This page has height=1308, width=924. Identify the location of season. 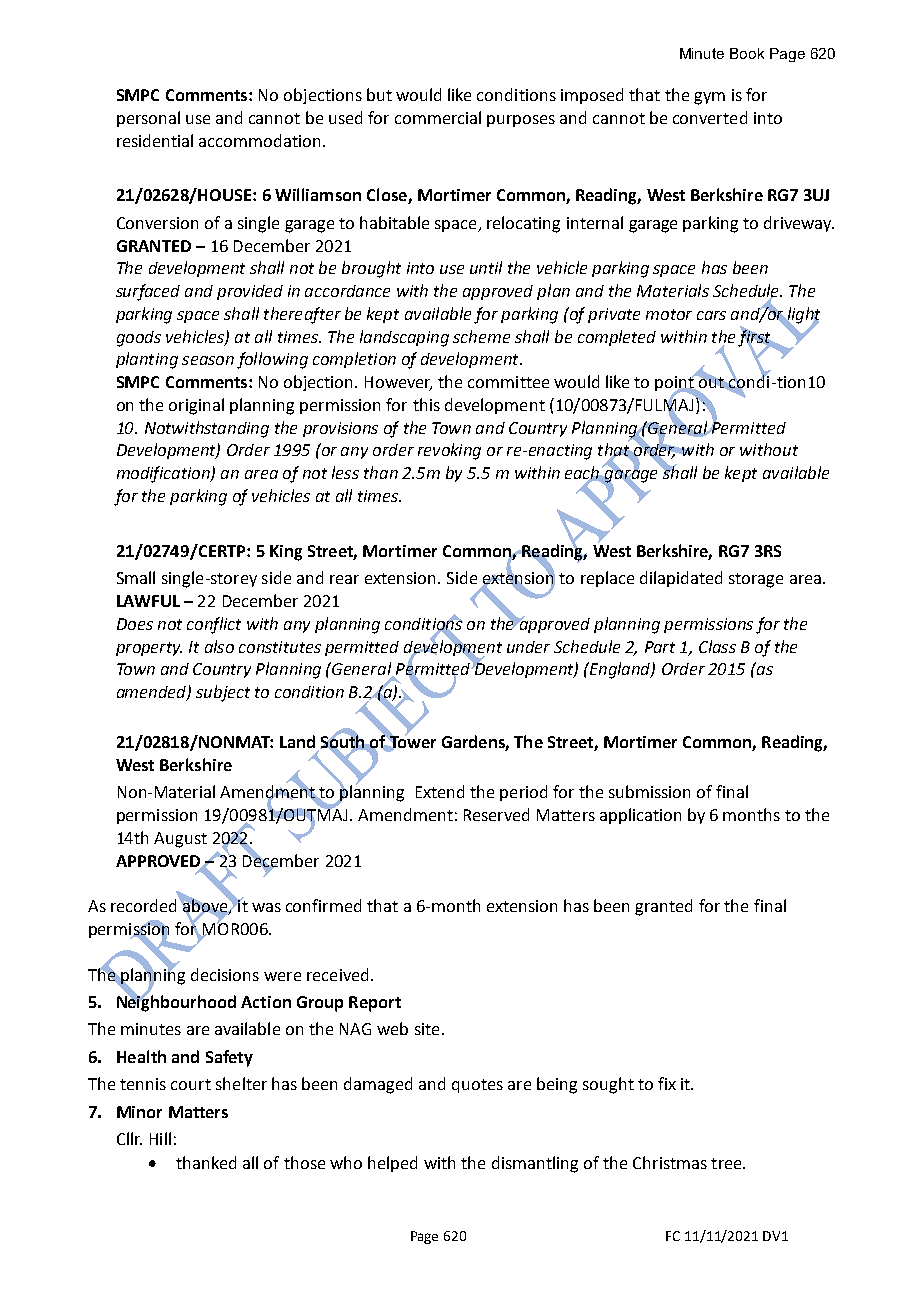
(208, 360).
